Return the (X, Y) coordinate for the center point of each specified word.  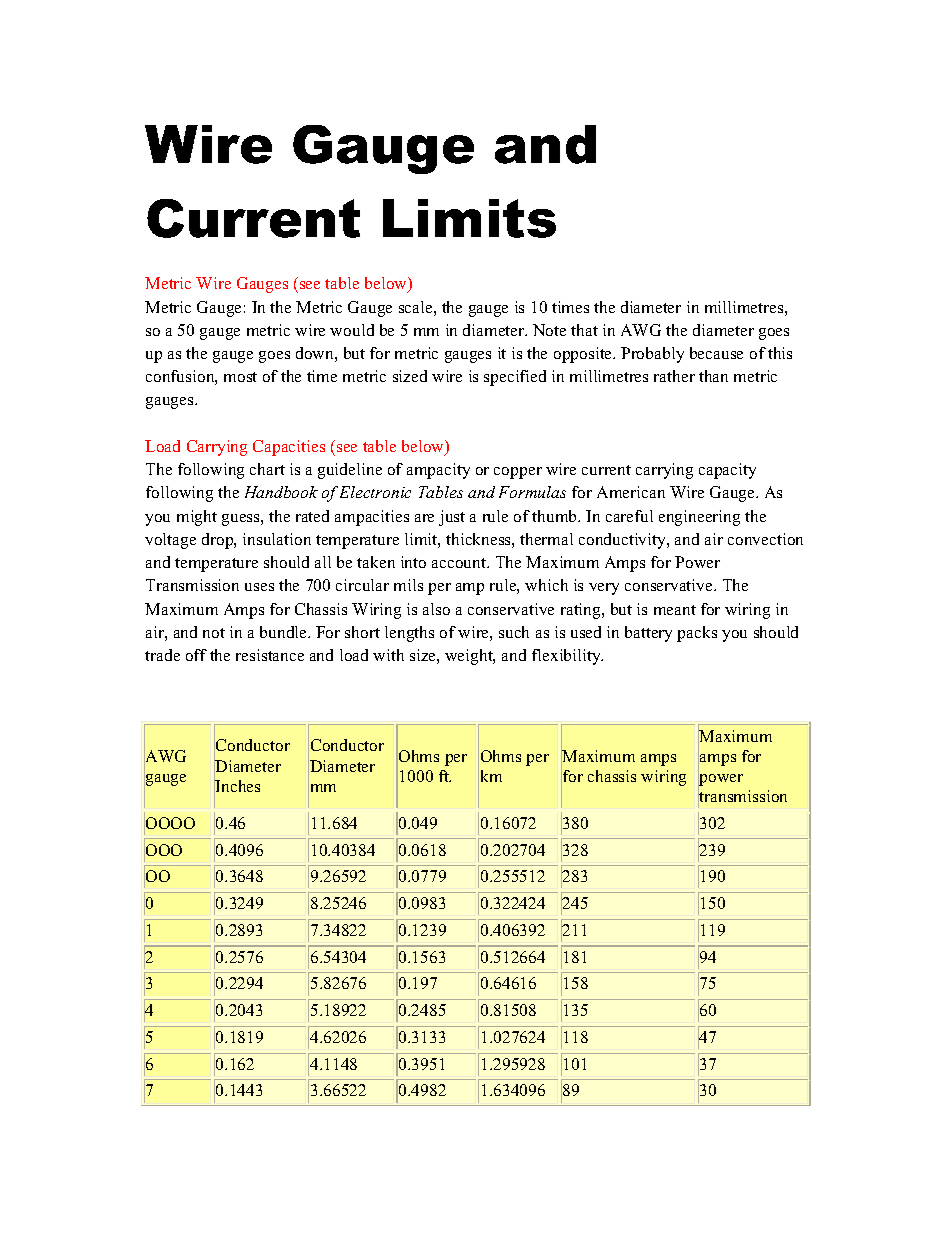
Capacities (289, 448)
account (460, 563)
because (716, 353)
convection (765, 539)
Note (549, 330)
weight (470, 657)
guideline (350, 471)
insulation (277, 539)
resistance (270, 655)
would (352, 330)
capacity (727, 471)
